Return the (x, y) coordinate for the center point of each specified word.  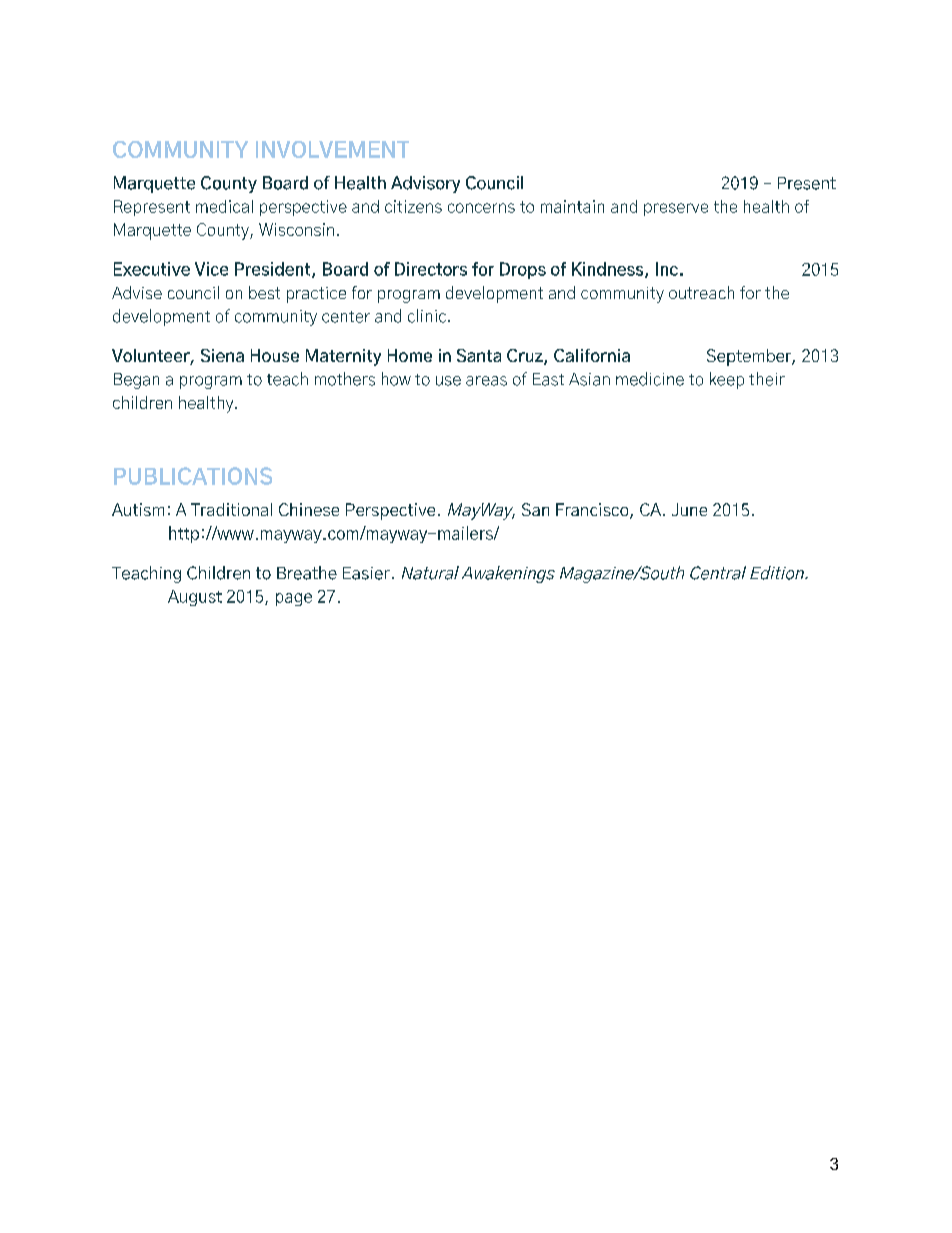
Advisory (425, 184)
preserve (676, 209)
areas (486, 381)
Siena (222, 355)
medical (224, 206)
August (195, 598)
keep (727, 380)
